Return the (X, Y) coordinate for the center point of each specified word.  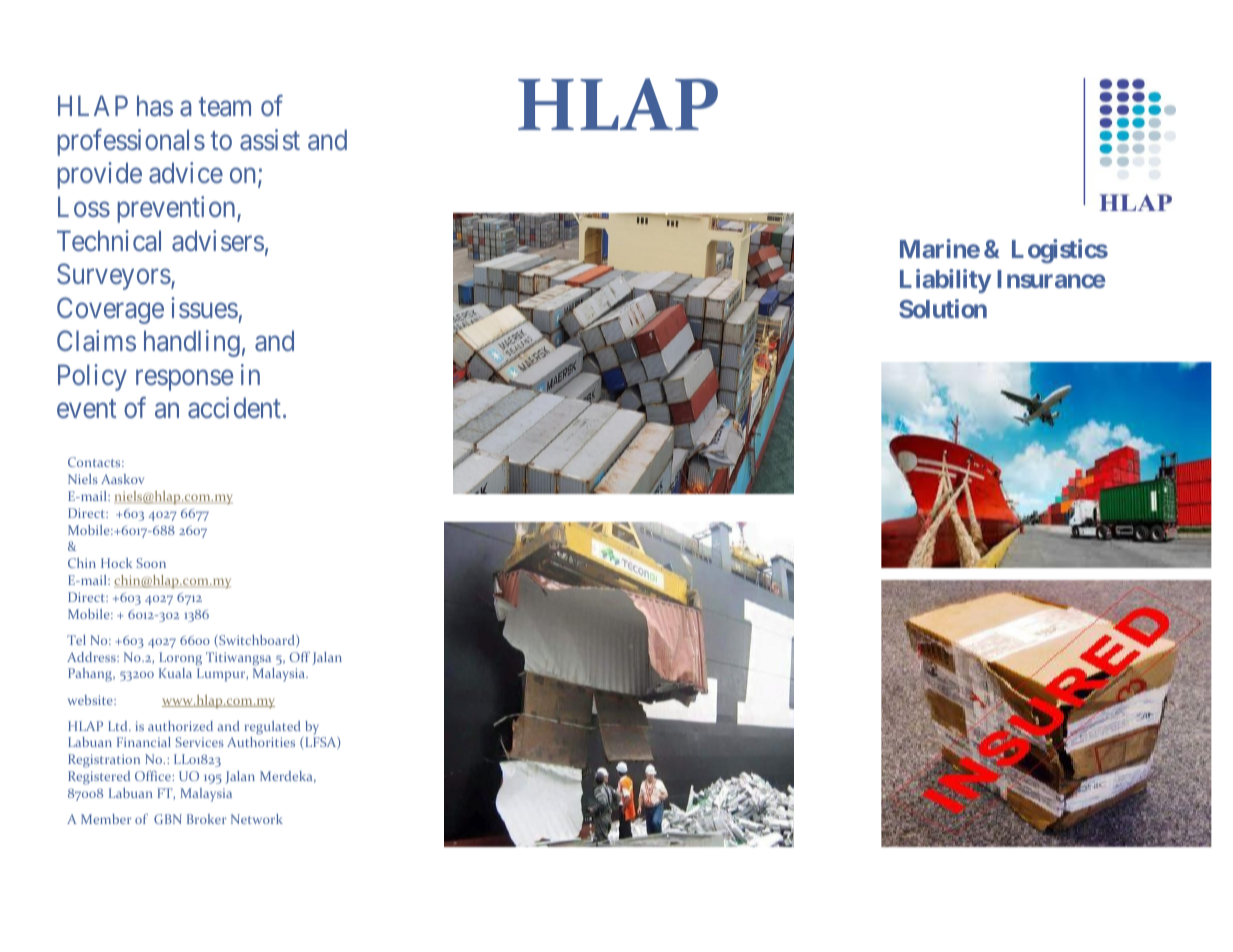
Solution (943, 308)
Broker (206, 819)
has (155, 105)
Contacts (95, 462)
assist (270, 139)
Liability (945, 281)
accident (234, 407)
